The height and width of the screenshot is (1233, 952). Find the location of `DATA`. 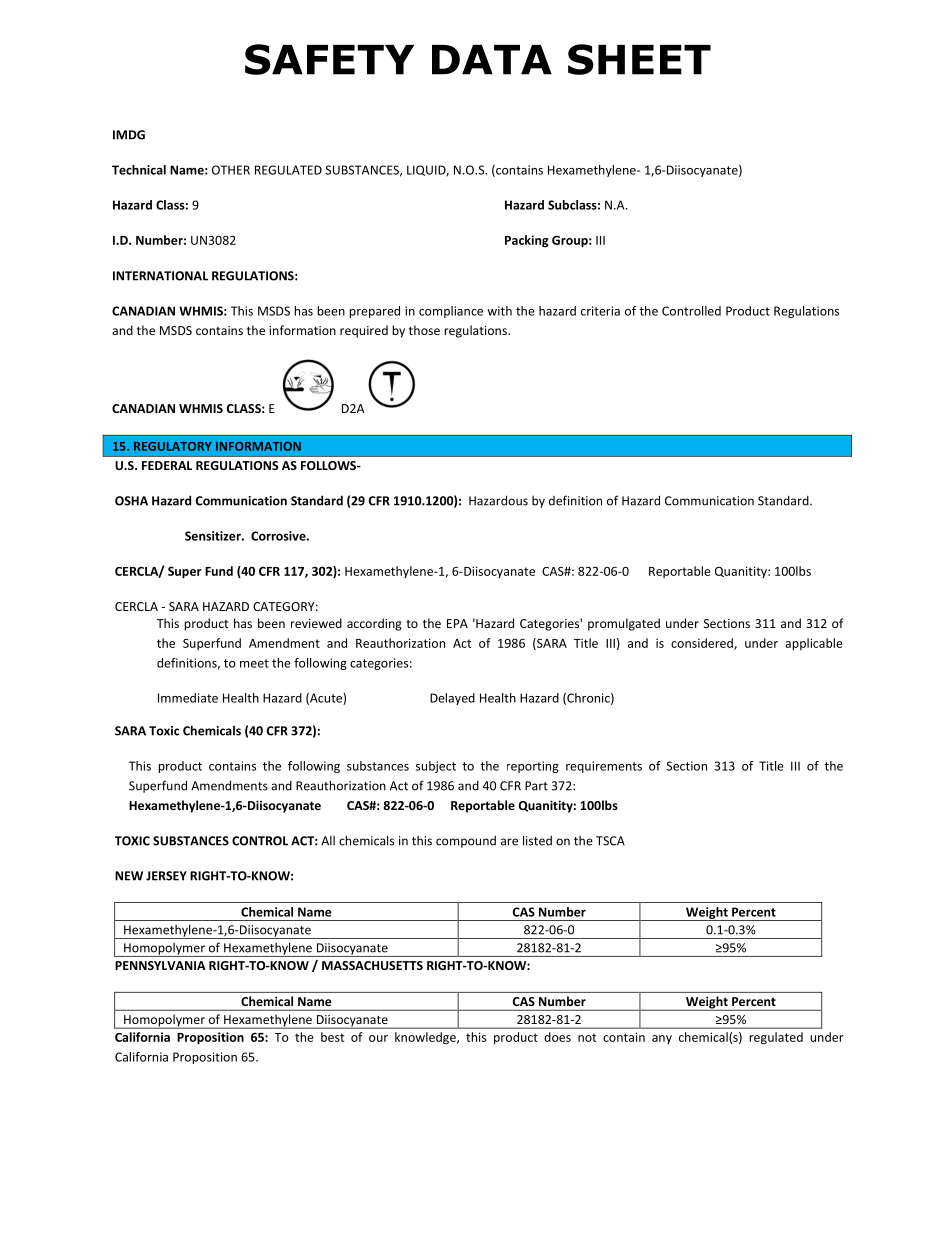

DATA is located at coordinates (492, 60).
